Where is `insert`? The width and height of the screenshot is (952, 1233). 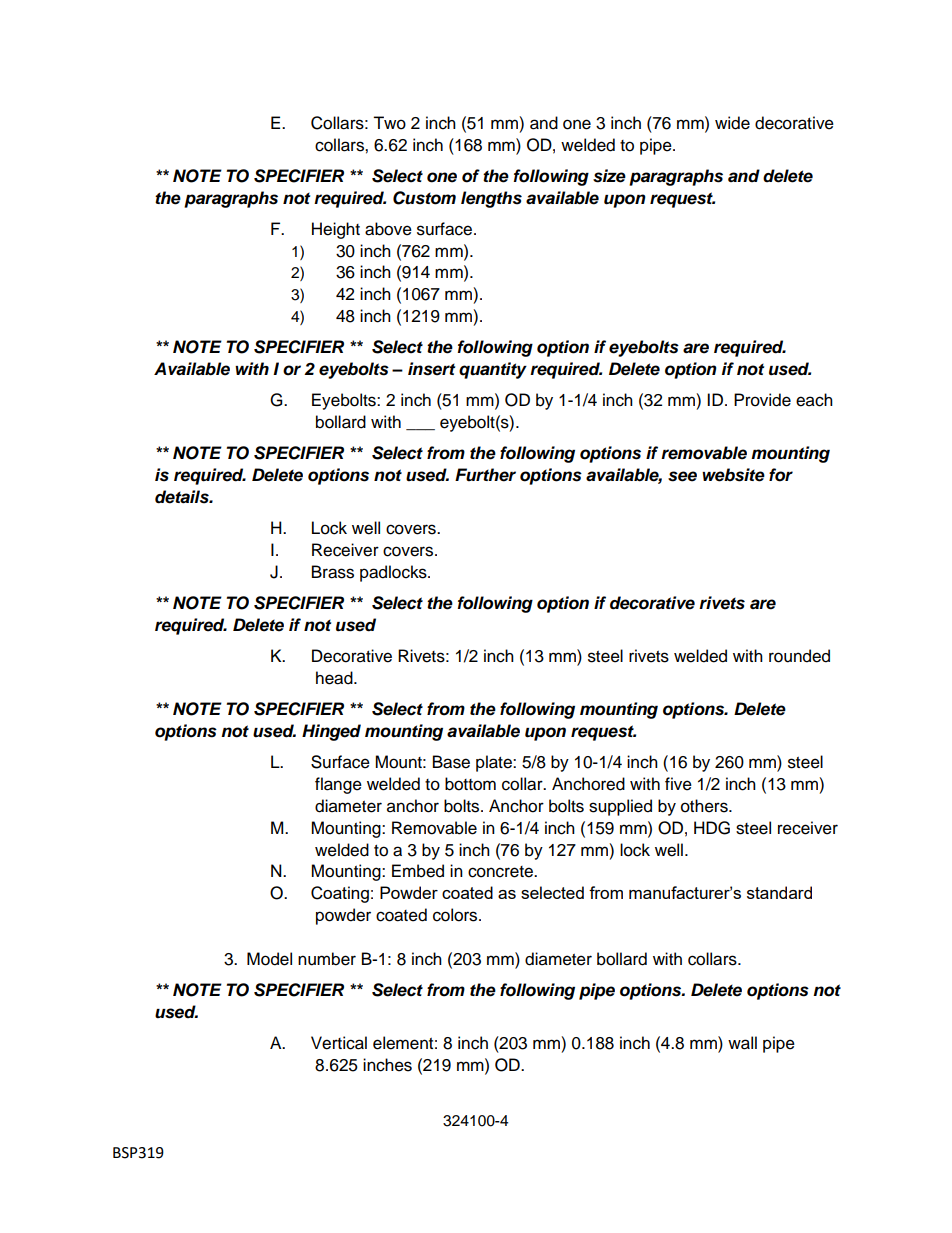
insert is located at coordinates (431, 369).
